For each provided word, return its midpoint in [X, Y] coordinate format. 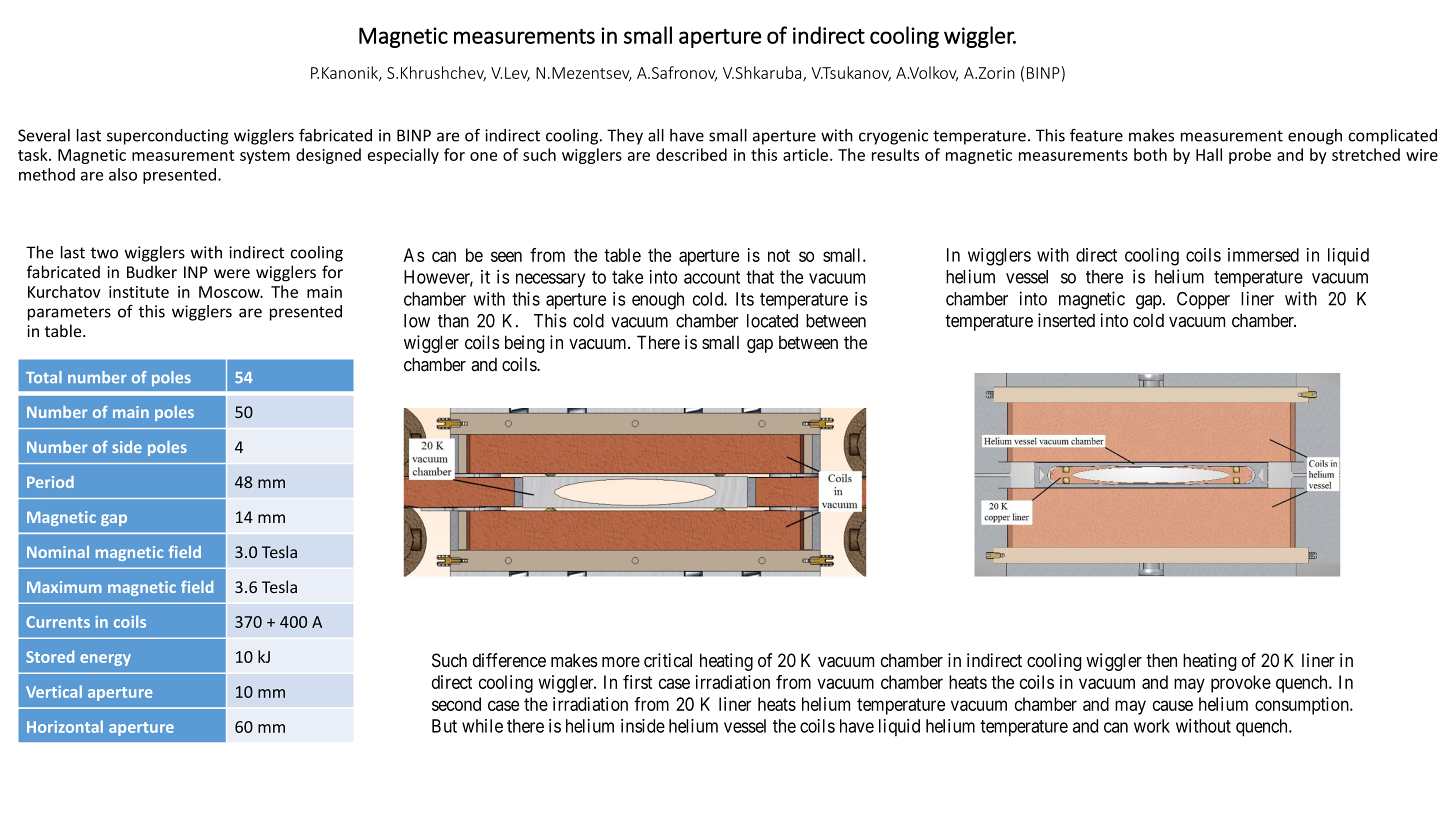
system [265, 157]
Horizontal [65, 726]
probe [1250, 156]
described [691, 154]
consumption [1303, 706]
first [637, 682]
